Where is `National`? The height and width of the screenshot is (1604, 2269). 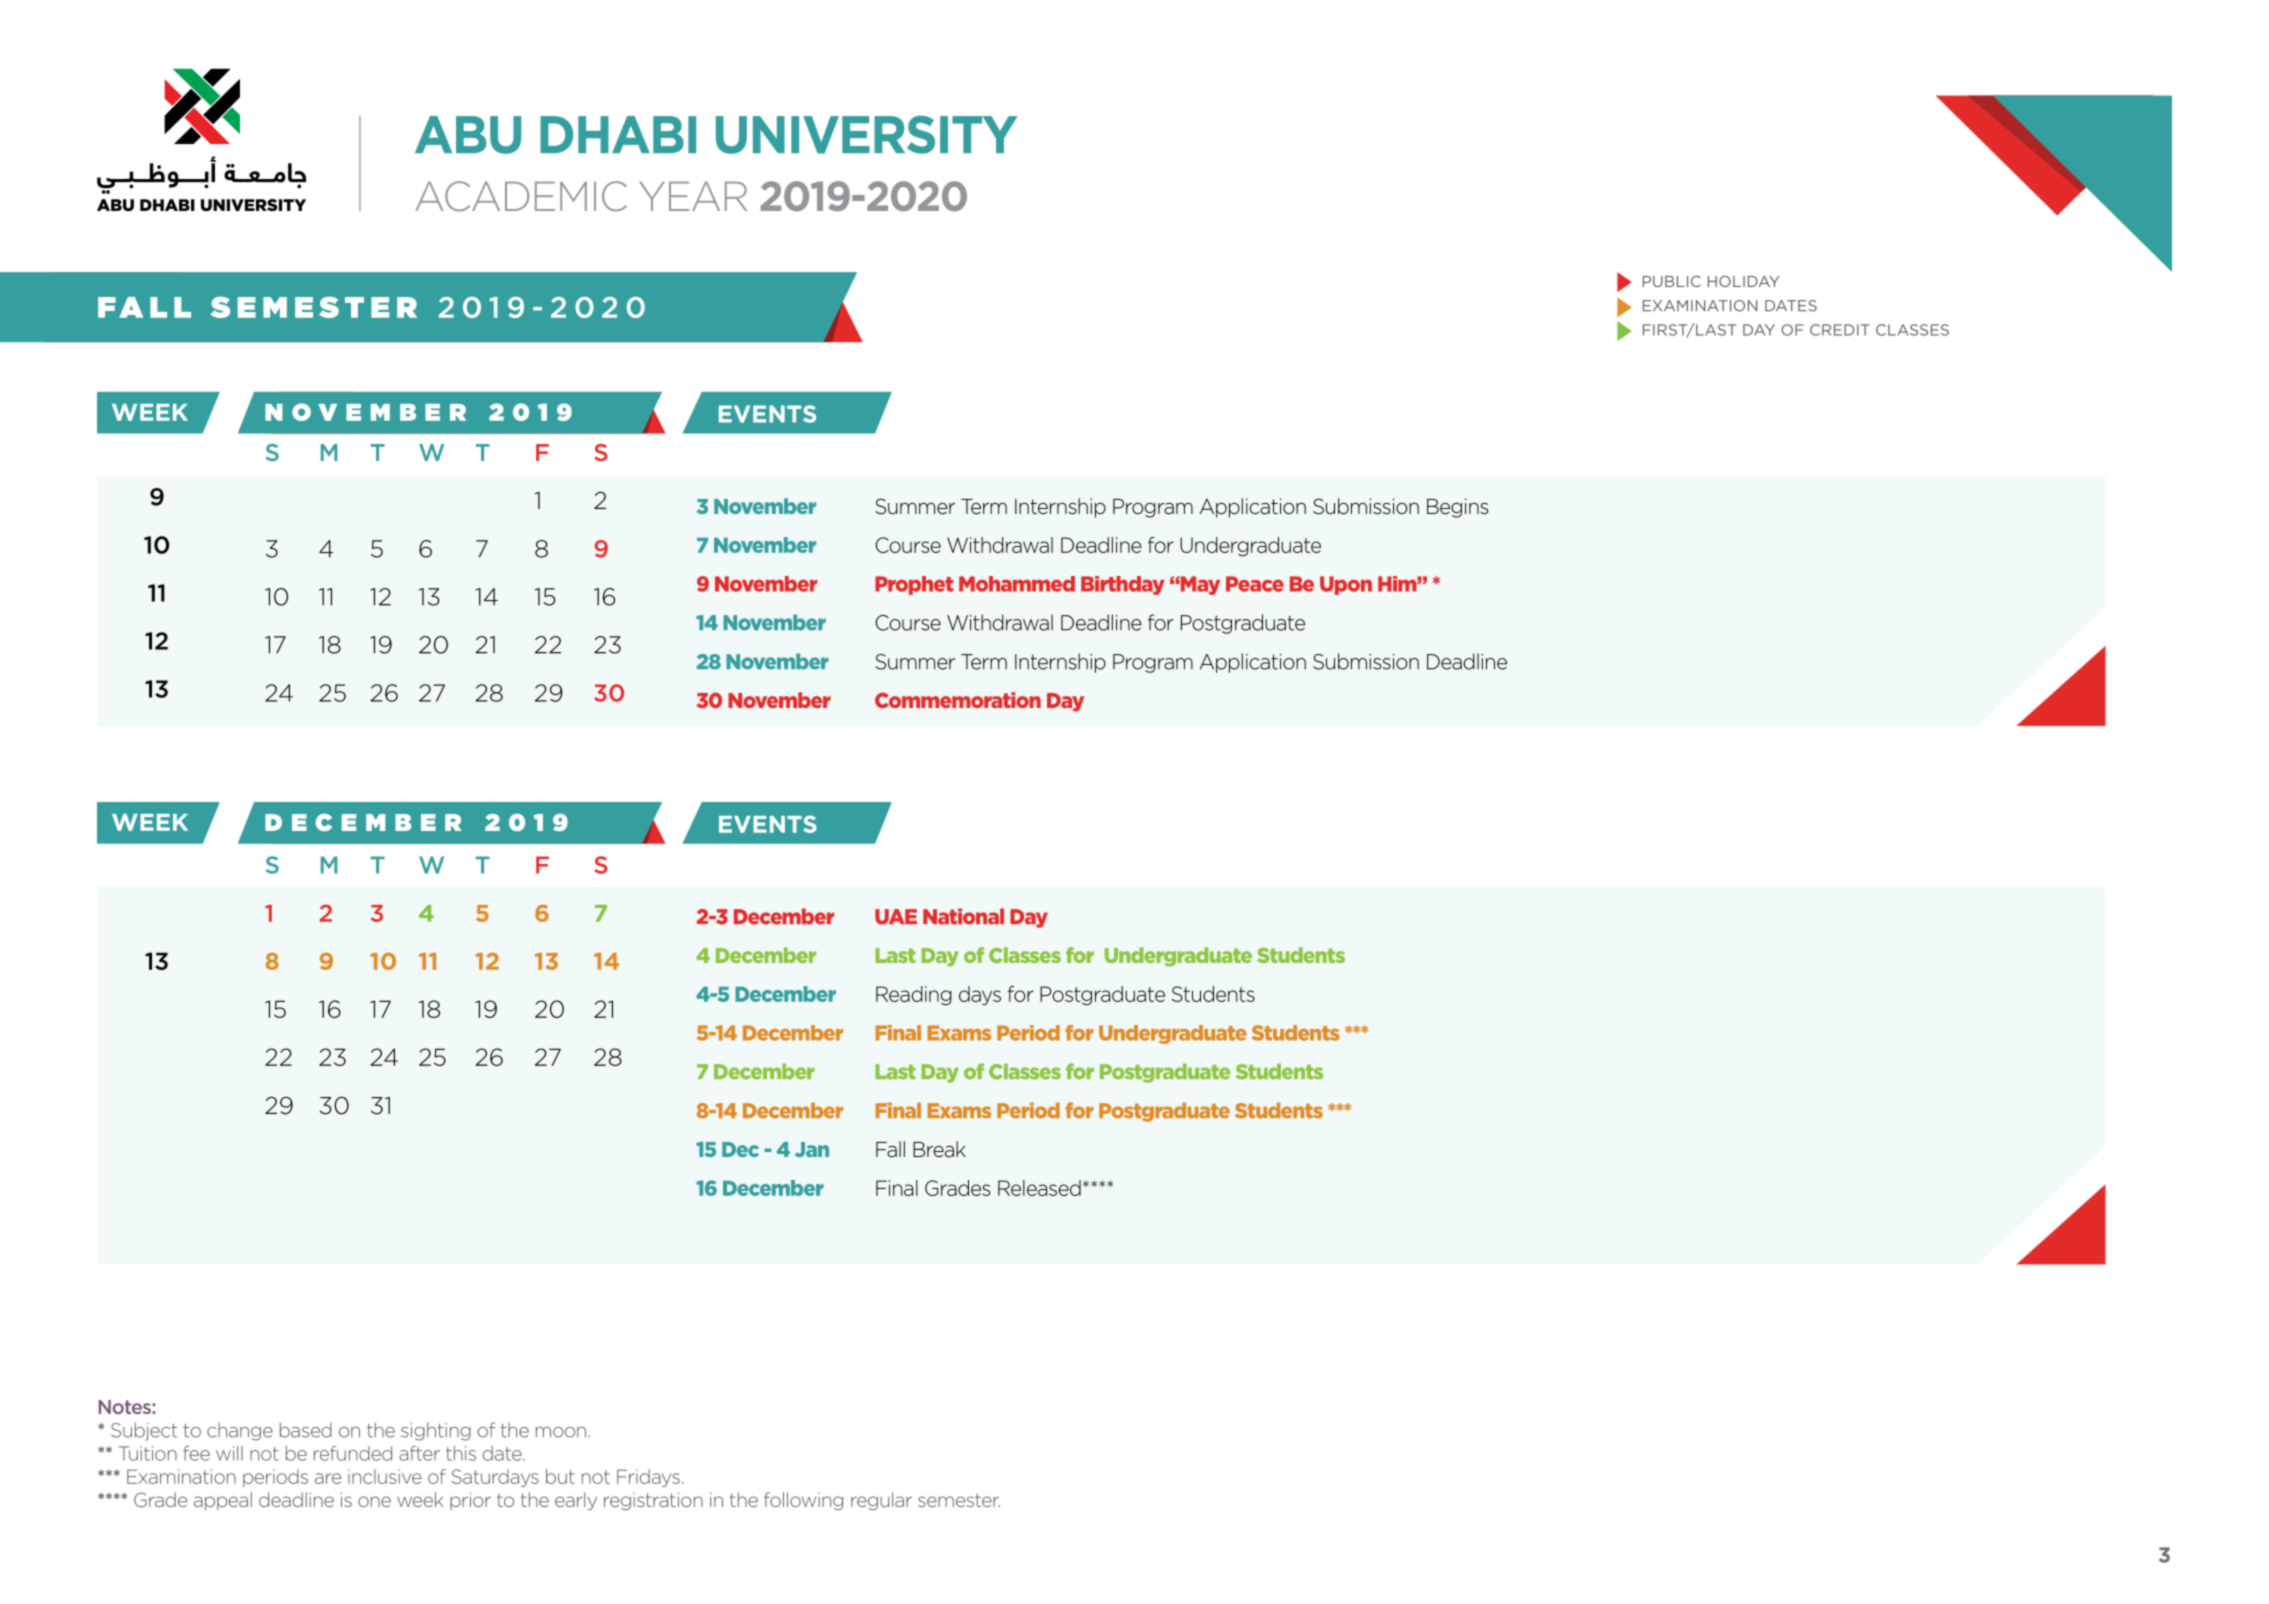 National is located at coordinates (963, 916).
